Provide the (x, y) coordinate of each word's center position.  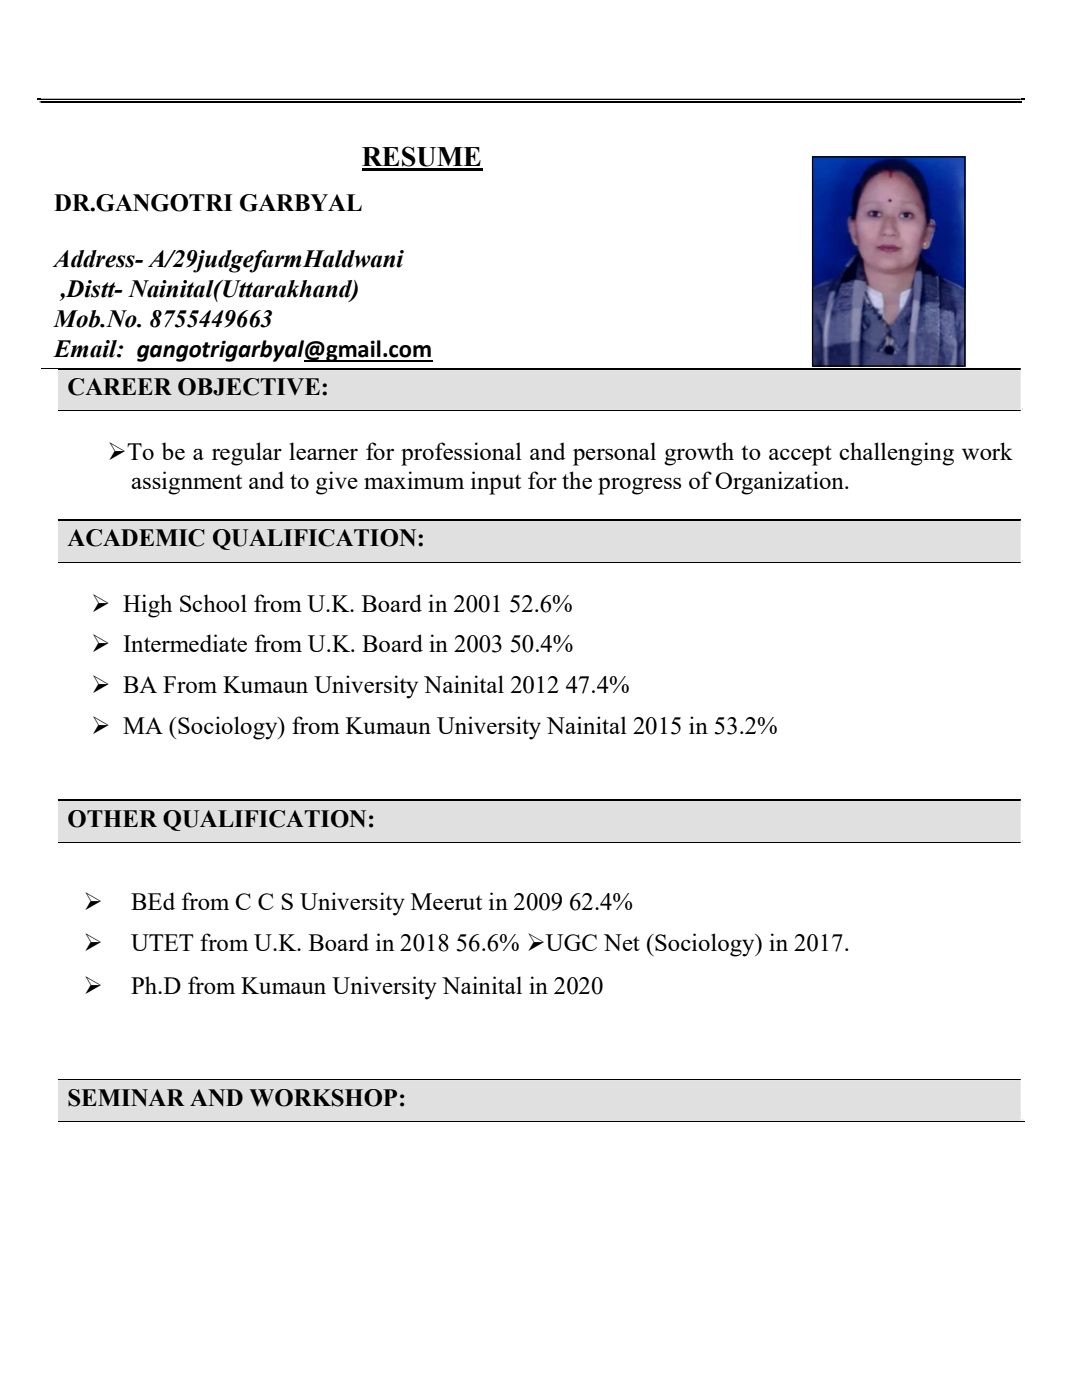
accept (800, 455)
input (496, 483)
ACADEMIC (136, 538)
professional (461, 454)
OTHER (112, 819)
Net (621, 942)
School (213, 603)
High (147, 606)
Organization (780, 483)
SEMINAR (126, 1098)
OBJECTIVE (249, 387)
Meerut (446, 901)
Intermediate (185, 643)
